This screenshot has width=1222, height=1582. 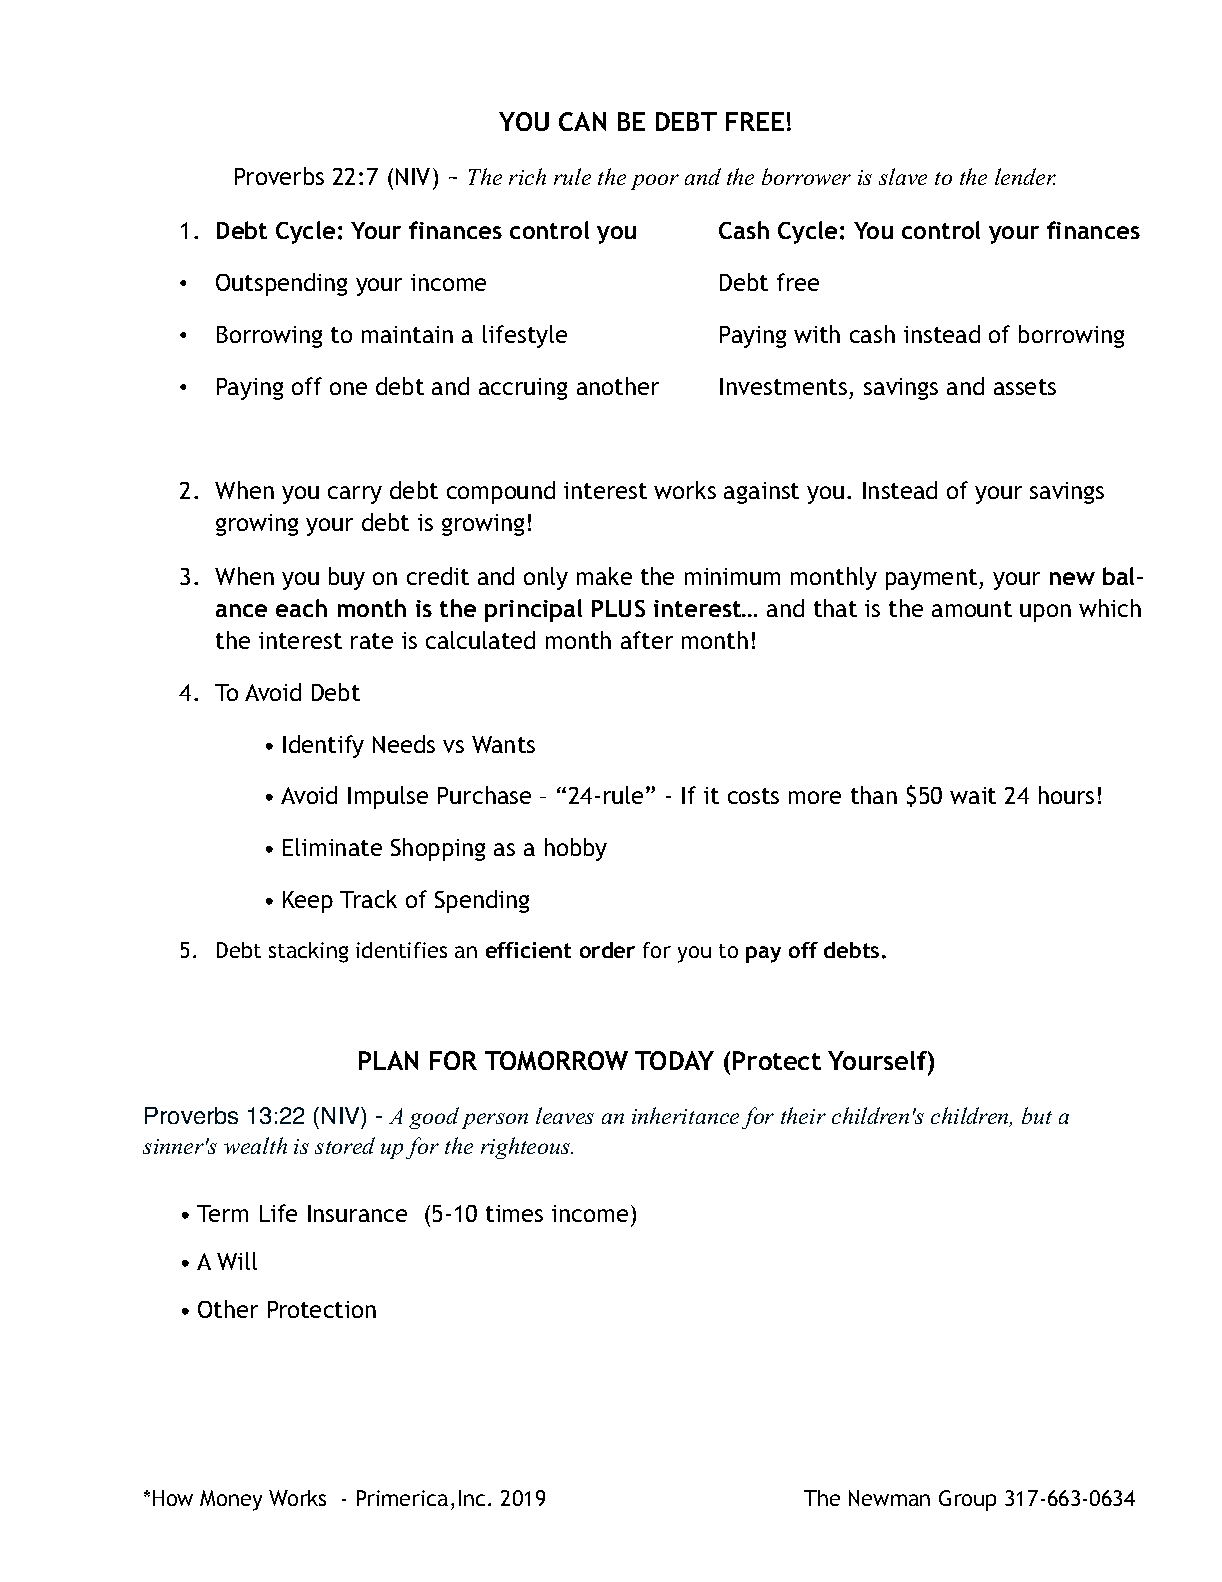 What do you see at coordinates (967, 1500) in the screenshot?
I see `Group` at bounding box center [967, 1500].
